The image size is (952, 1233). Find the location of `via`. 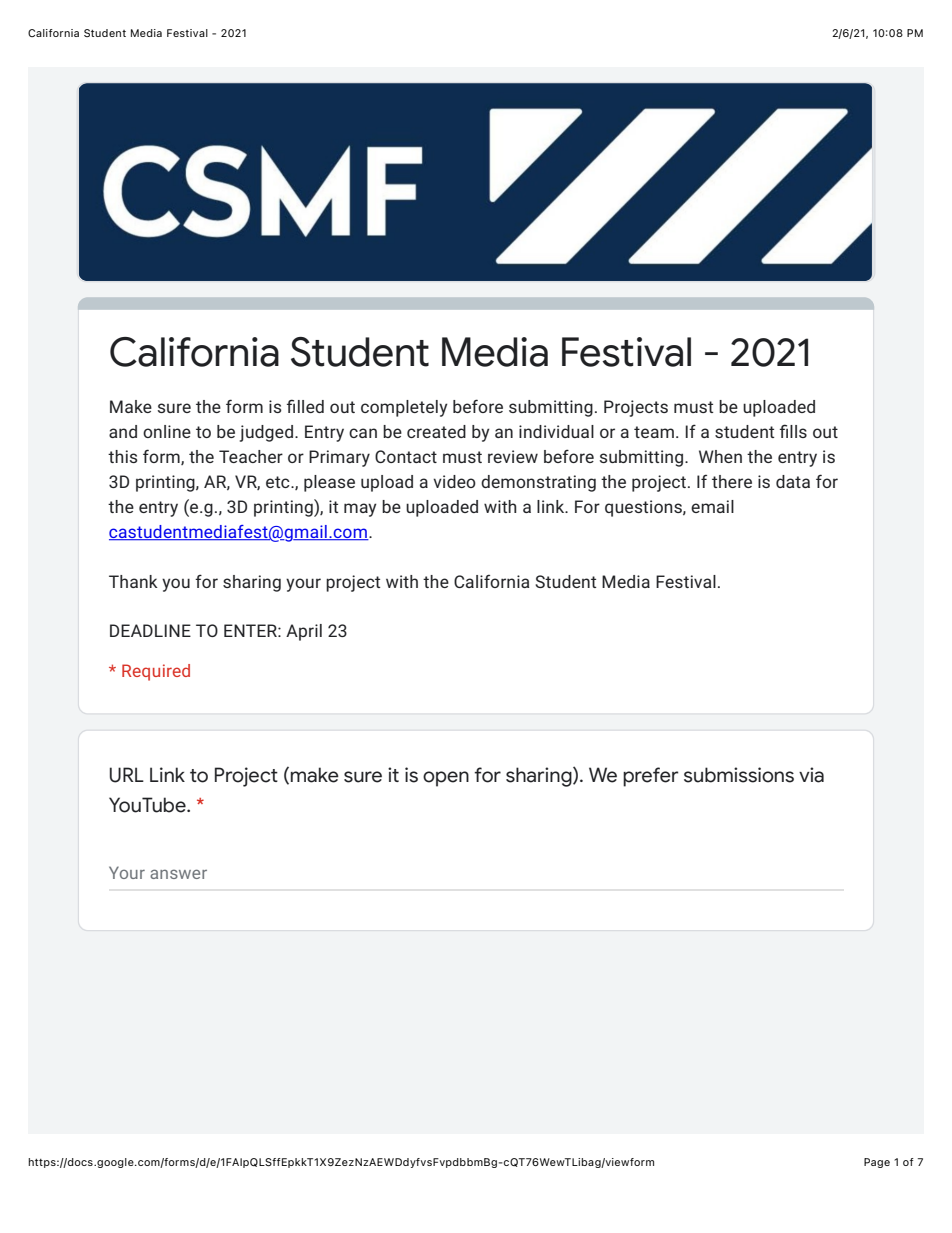

via is located at coordinates (811, 775).
